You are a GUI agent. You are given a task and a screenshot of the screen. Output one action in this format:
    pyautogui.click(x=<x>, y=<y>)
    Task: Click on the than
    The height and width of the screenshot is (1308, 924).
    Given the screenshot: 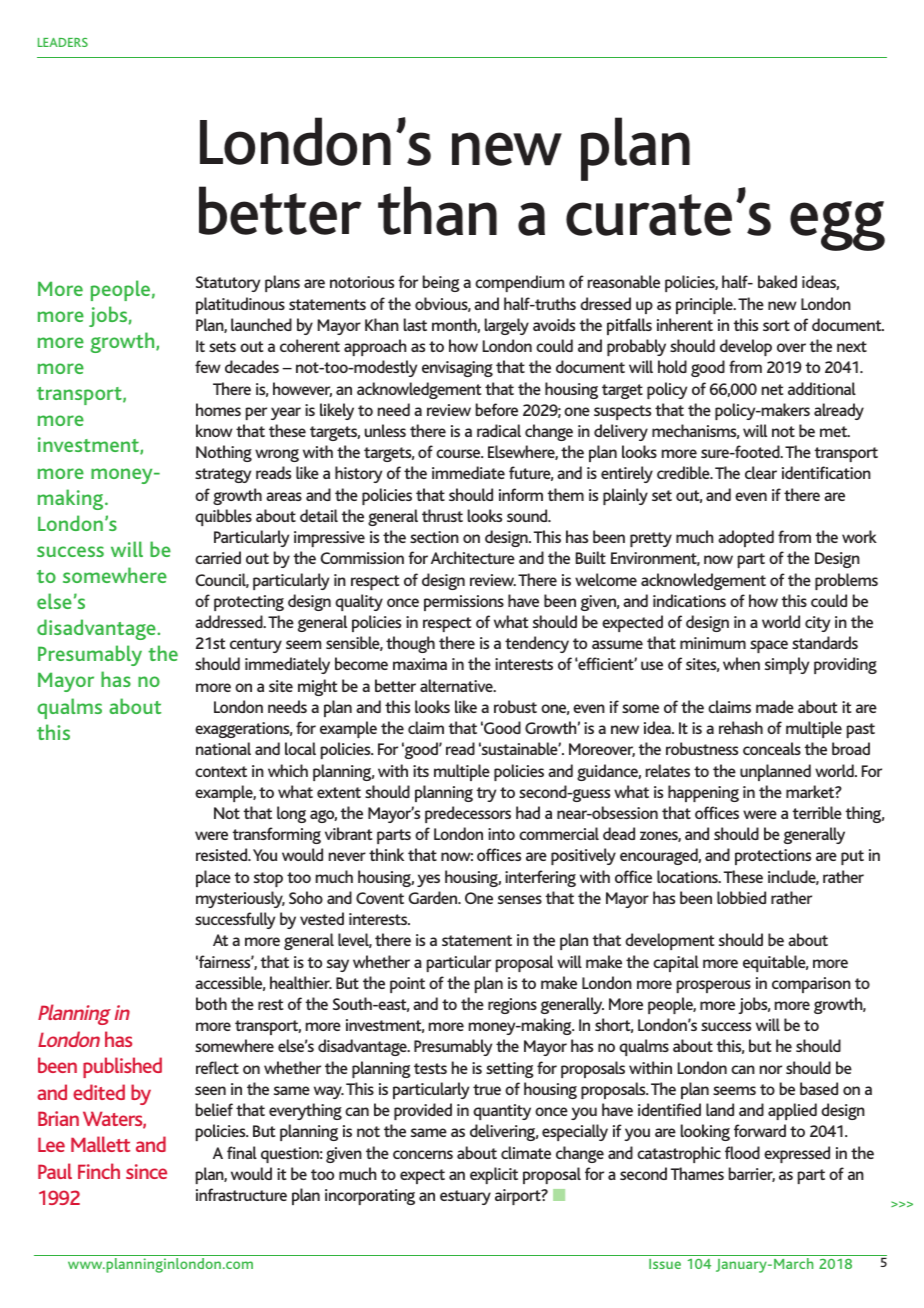 What is the action you would take?
    pyautogui.click(x=437, y=211)
